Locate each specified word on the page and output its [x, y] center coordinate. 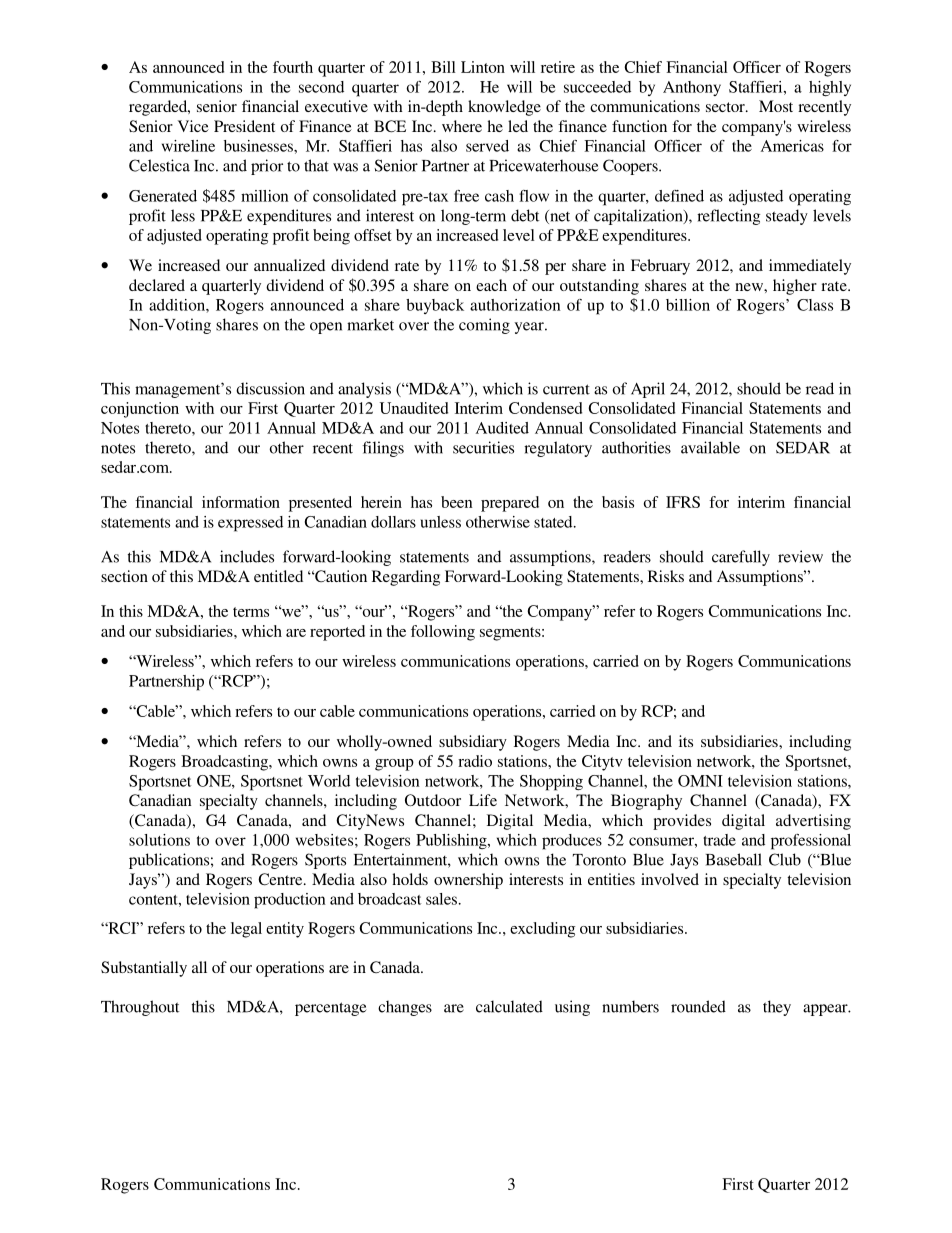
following [443, 633]
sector [726, 107]
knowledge [504, 108]
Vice [193, 126]
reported [337, 633]
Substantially [144, 969]
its [686, 741]
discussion [270, 388]
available [710, 447]
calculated [509, 1006]
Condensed [545, 408]
